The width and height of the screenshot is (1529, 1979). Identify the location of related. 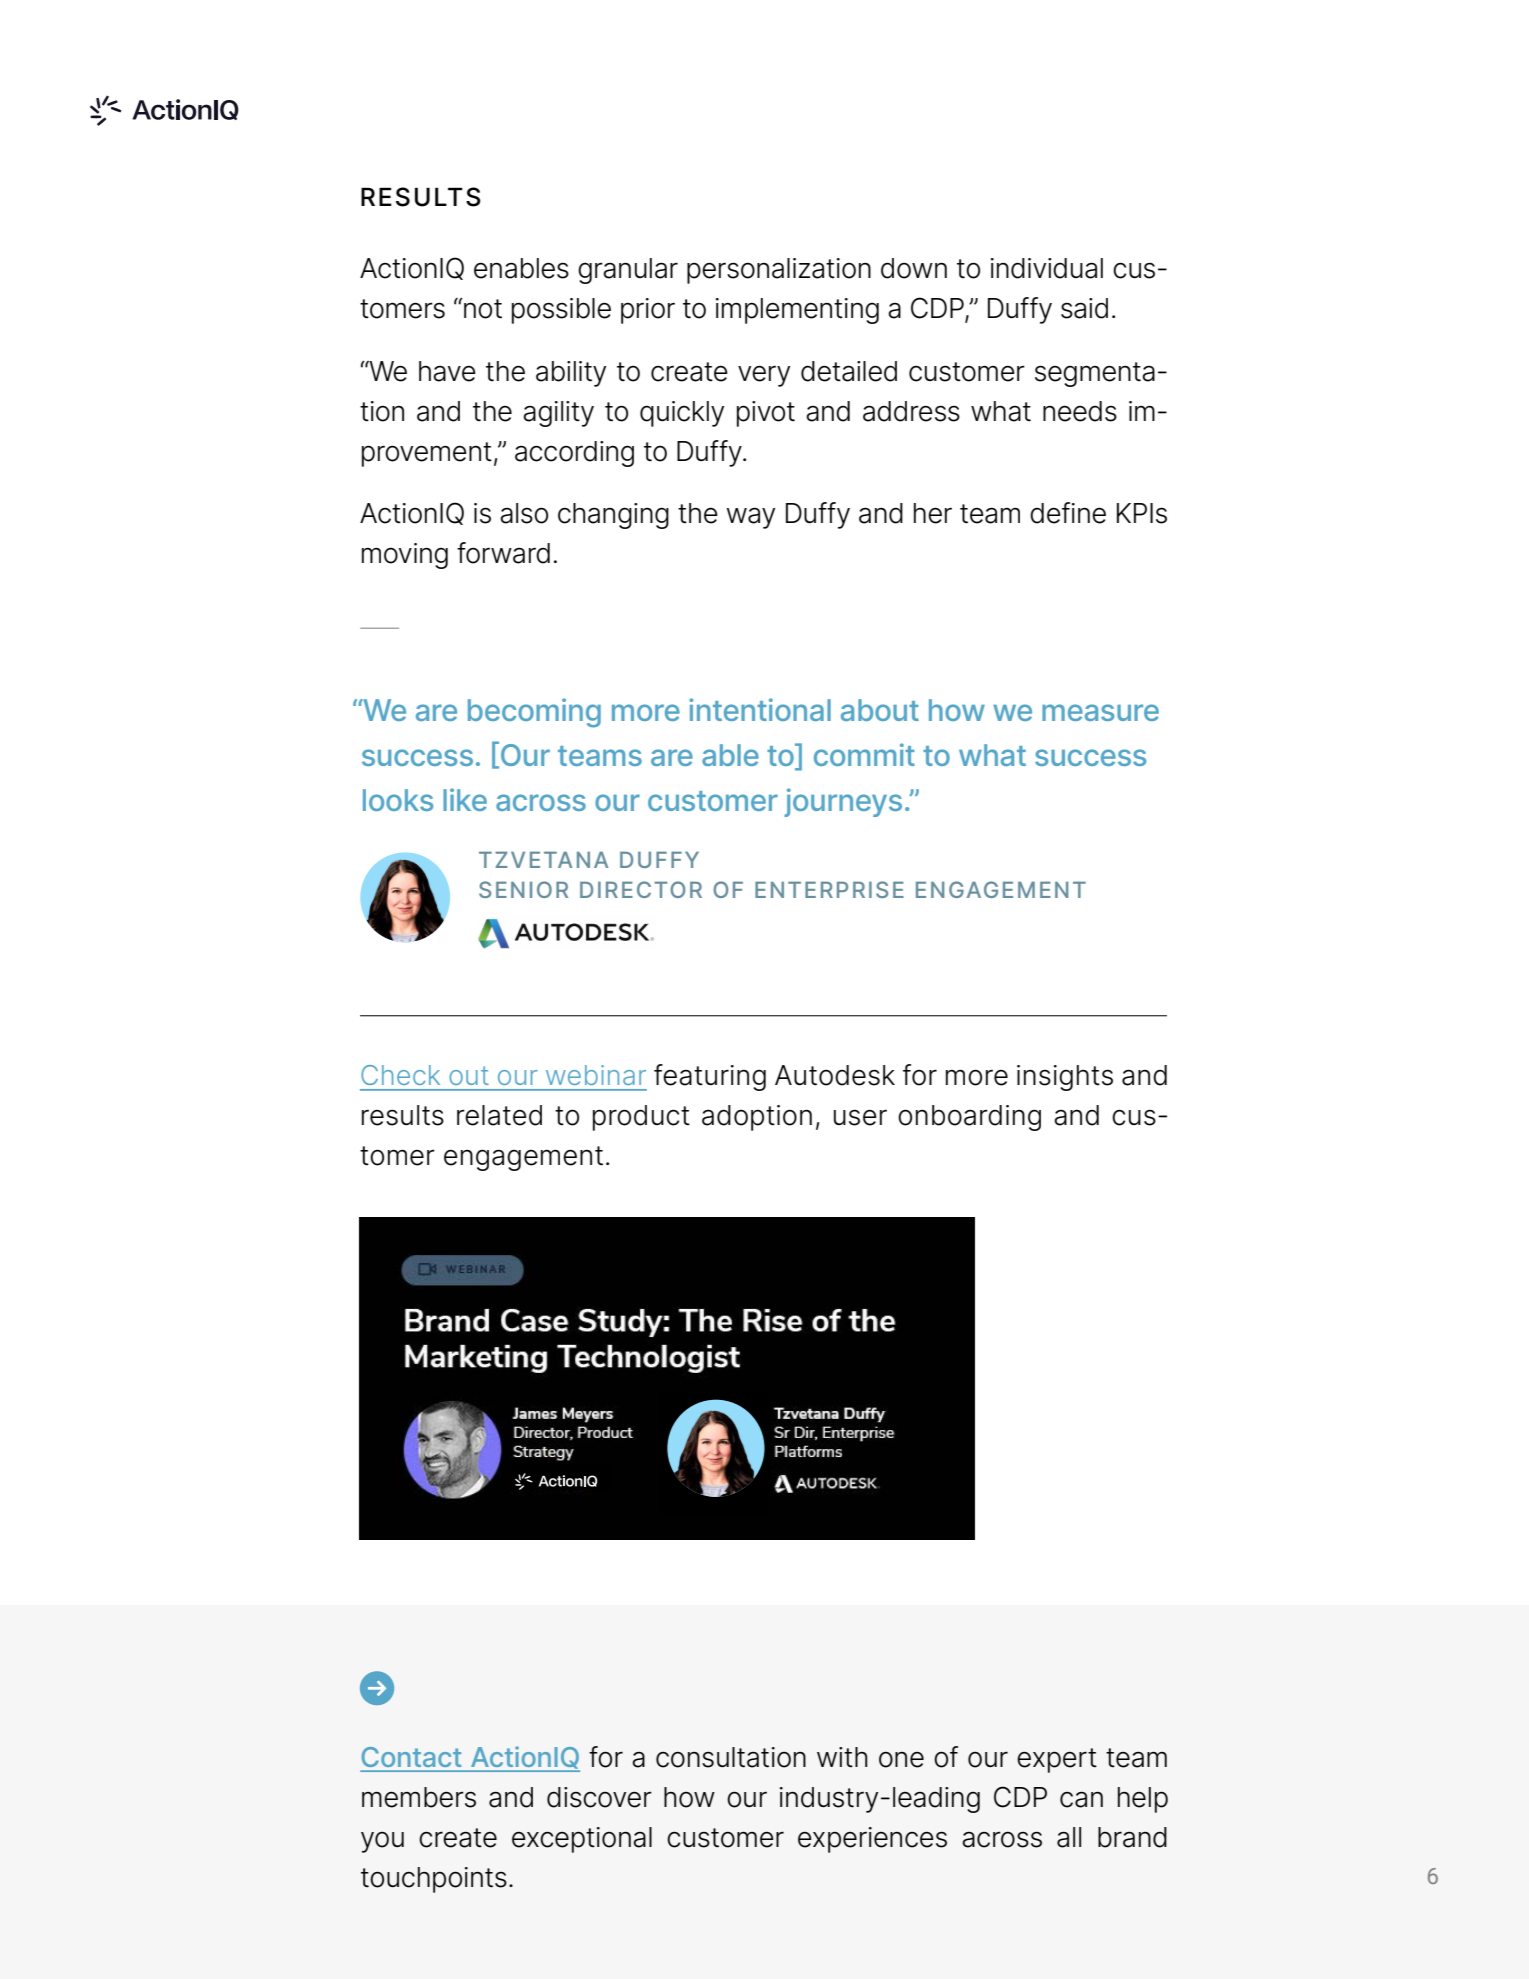
(499, 1115).
